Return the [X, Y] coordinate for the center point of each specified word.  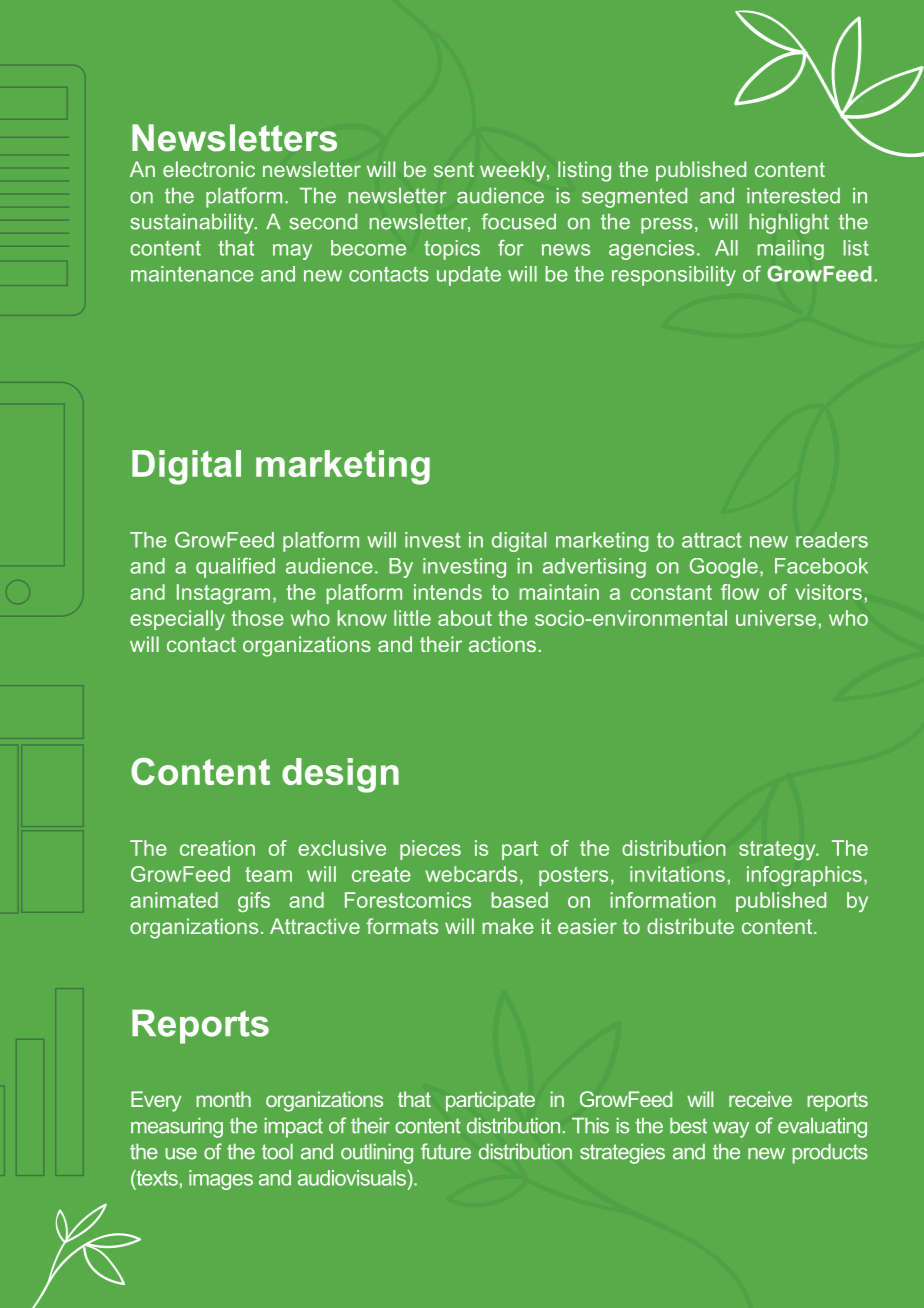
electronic [209, 169]
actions [502, 644]
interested [793, 196]
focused [519, 221]
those [257, 618]
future [446, 1151]
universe [776, 618]
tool [277, 1152]
